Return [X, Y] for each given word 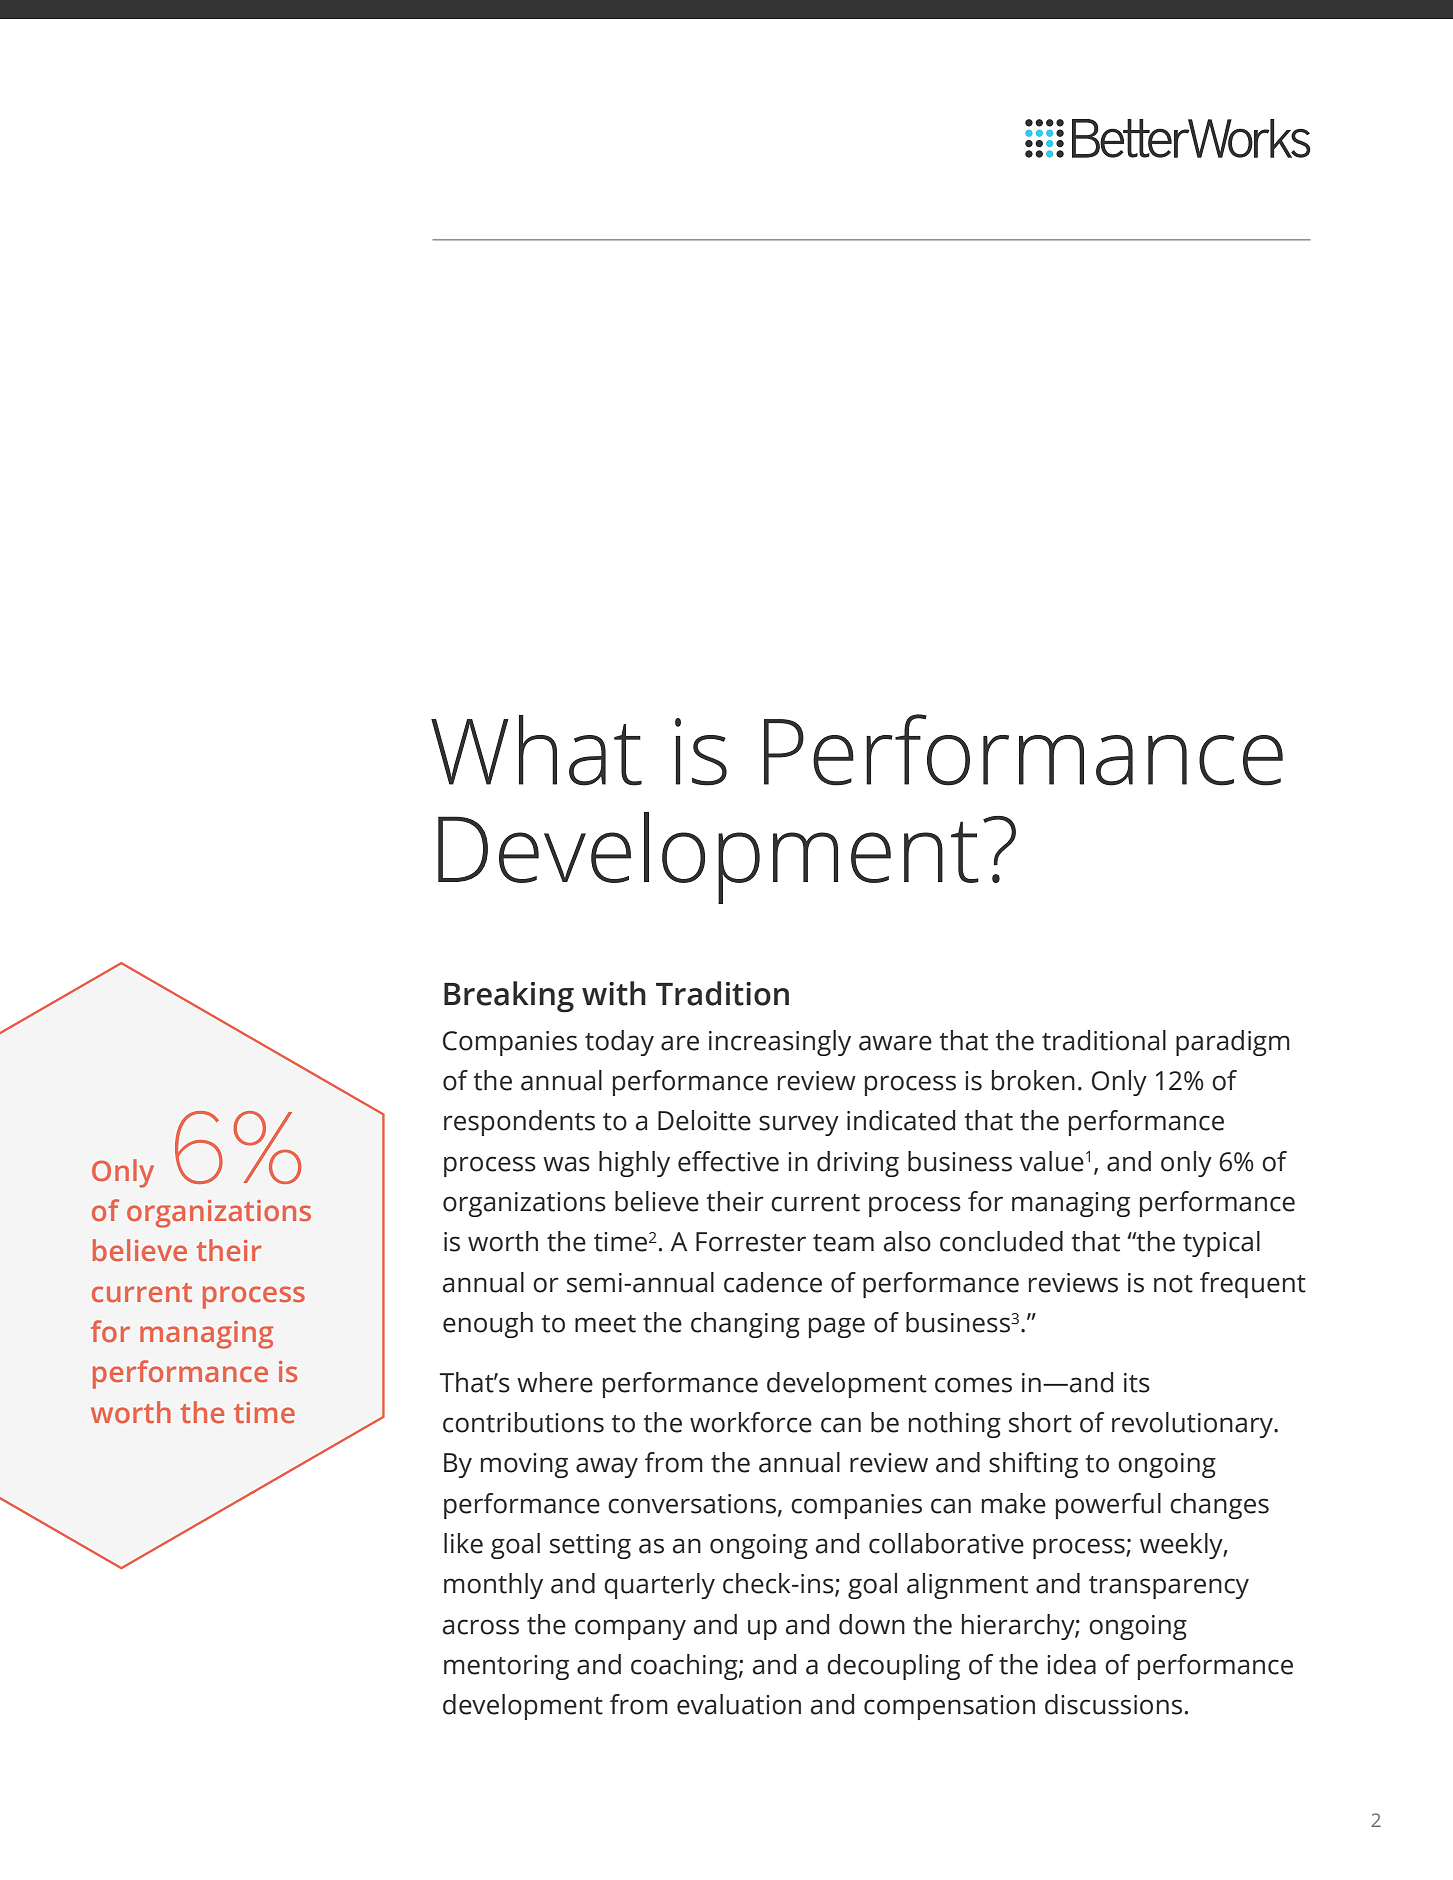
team [843, 1243]
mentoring [506, 1667]
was [566, 1164]
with [614, 993]
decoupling [893, 1667]
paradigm [1233, 1043]
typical [1221, 1244]
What [536, 750]
